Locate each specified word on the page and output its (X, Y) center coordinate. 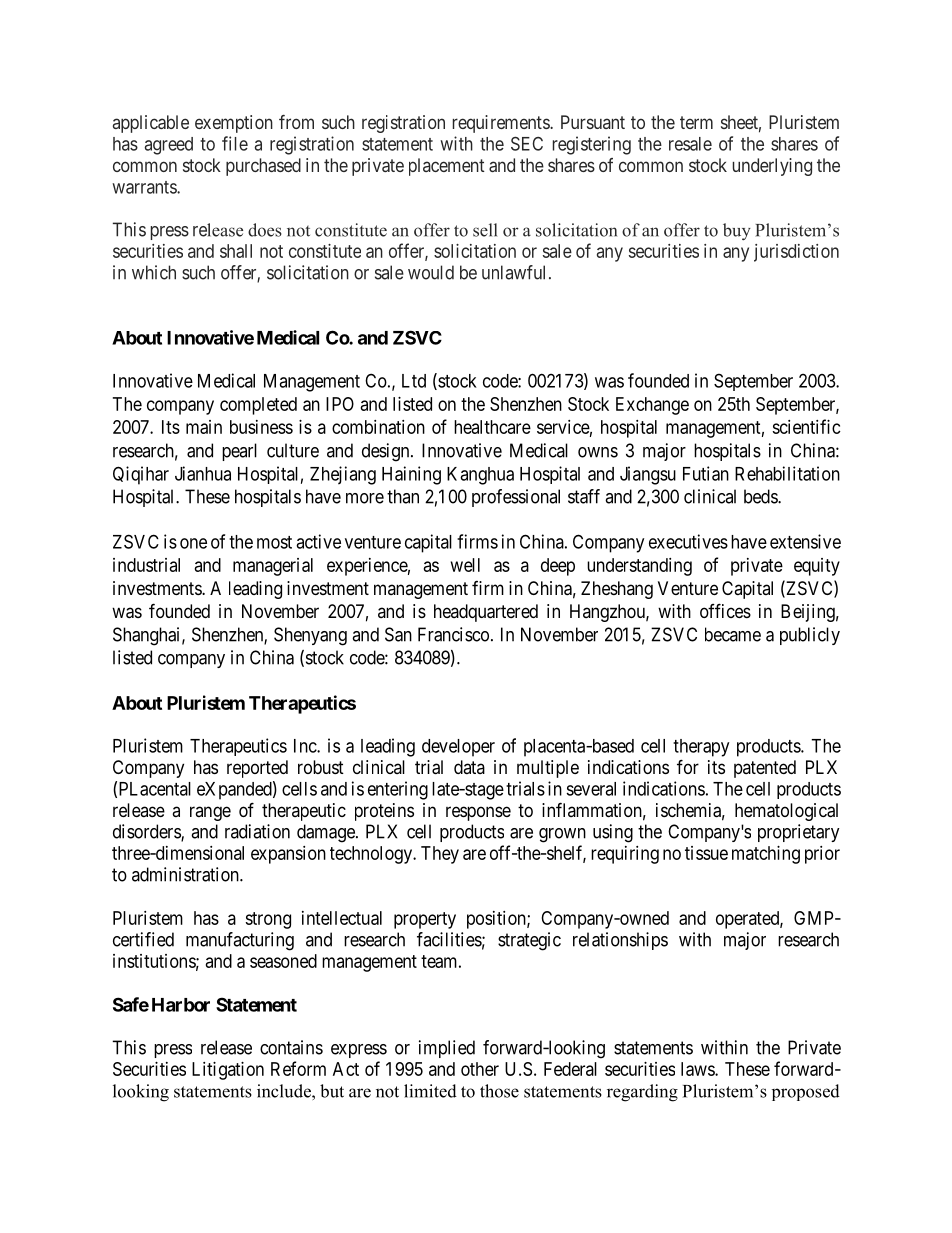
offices (725, 610)
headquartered (486, 613)
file (235, 143)
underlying (772, 167)
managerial (273, 567)
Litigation (228, 1071)
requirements (502, 124)
